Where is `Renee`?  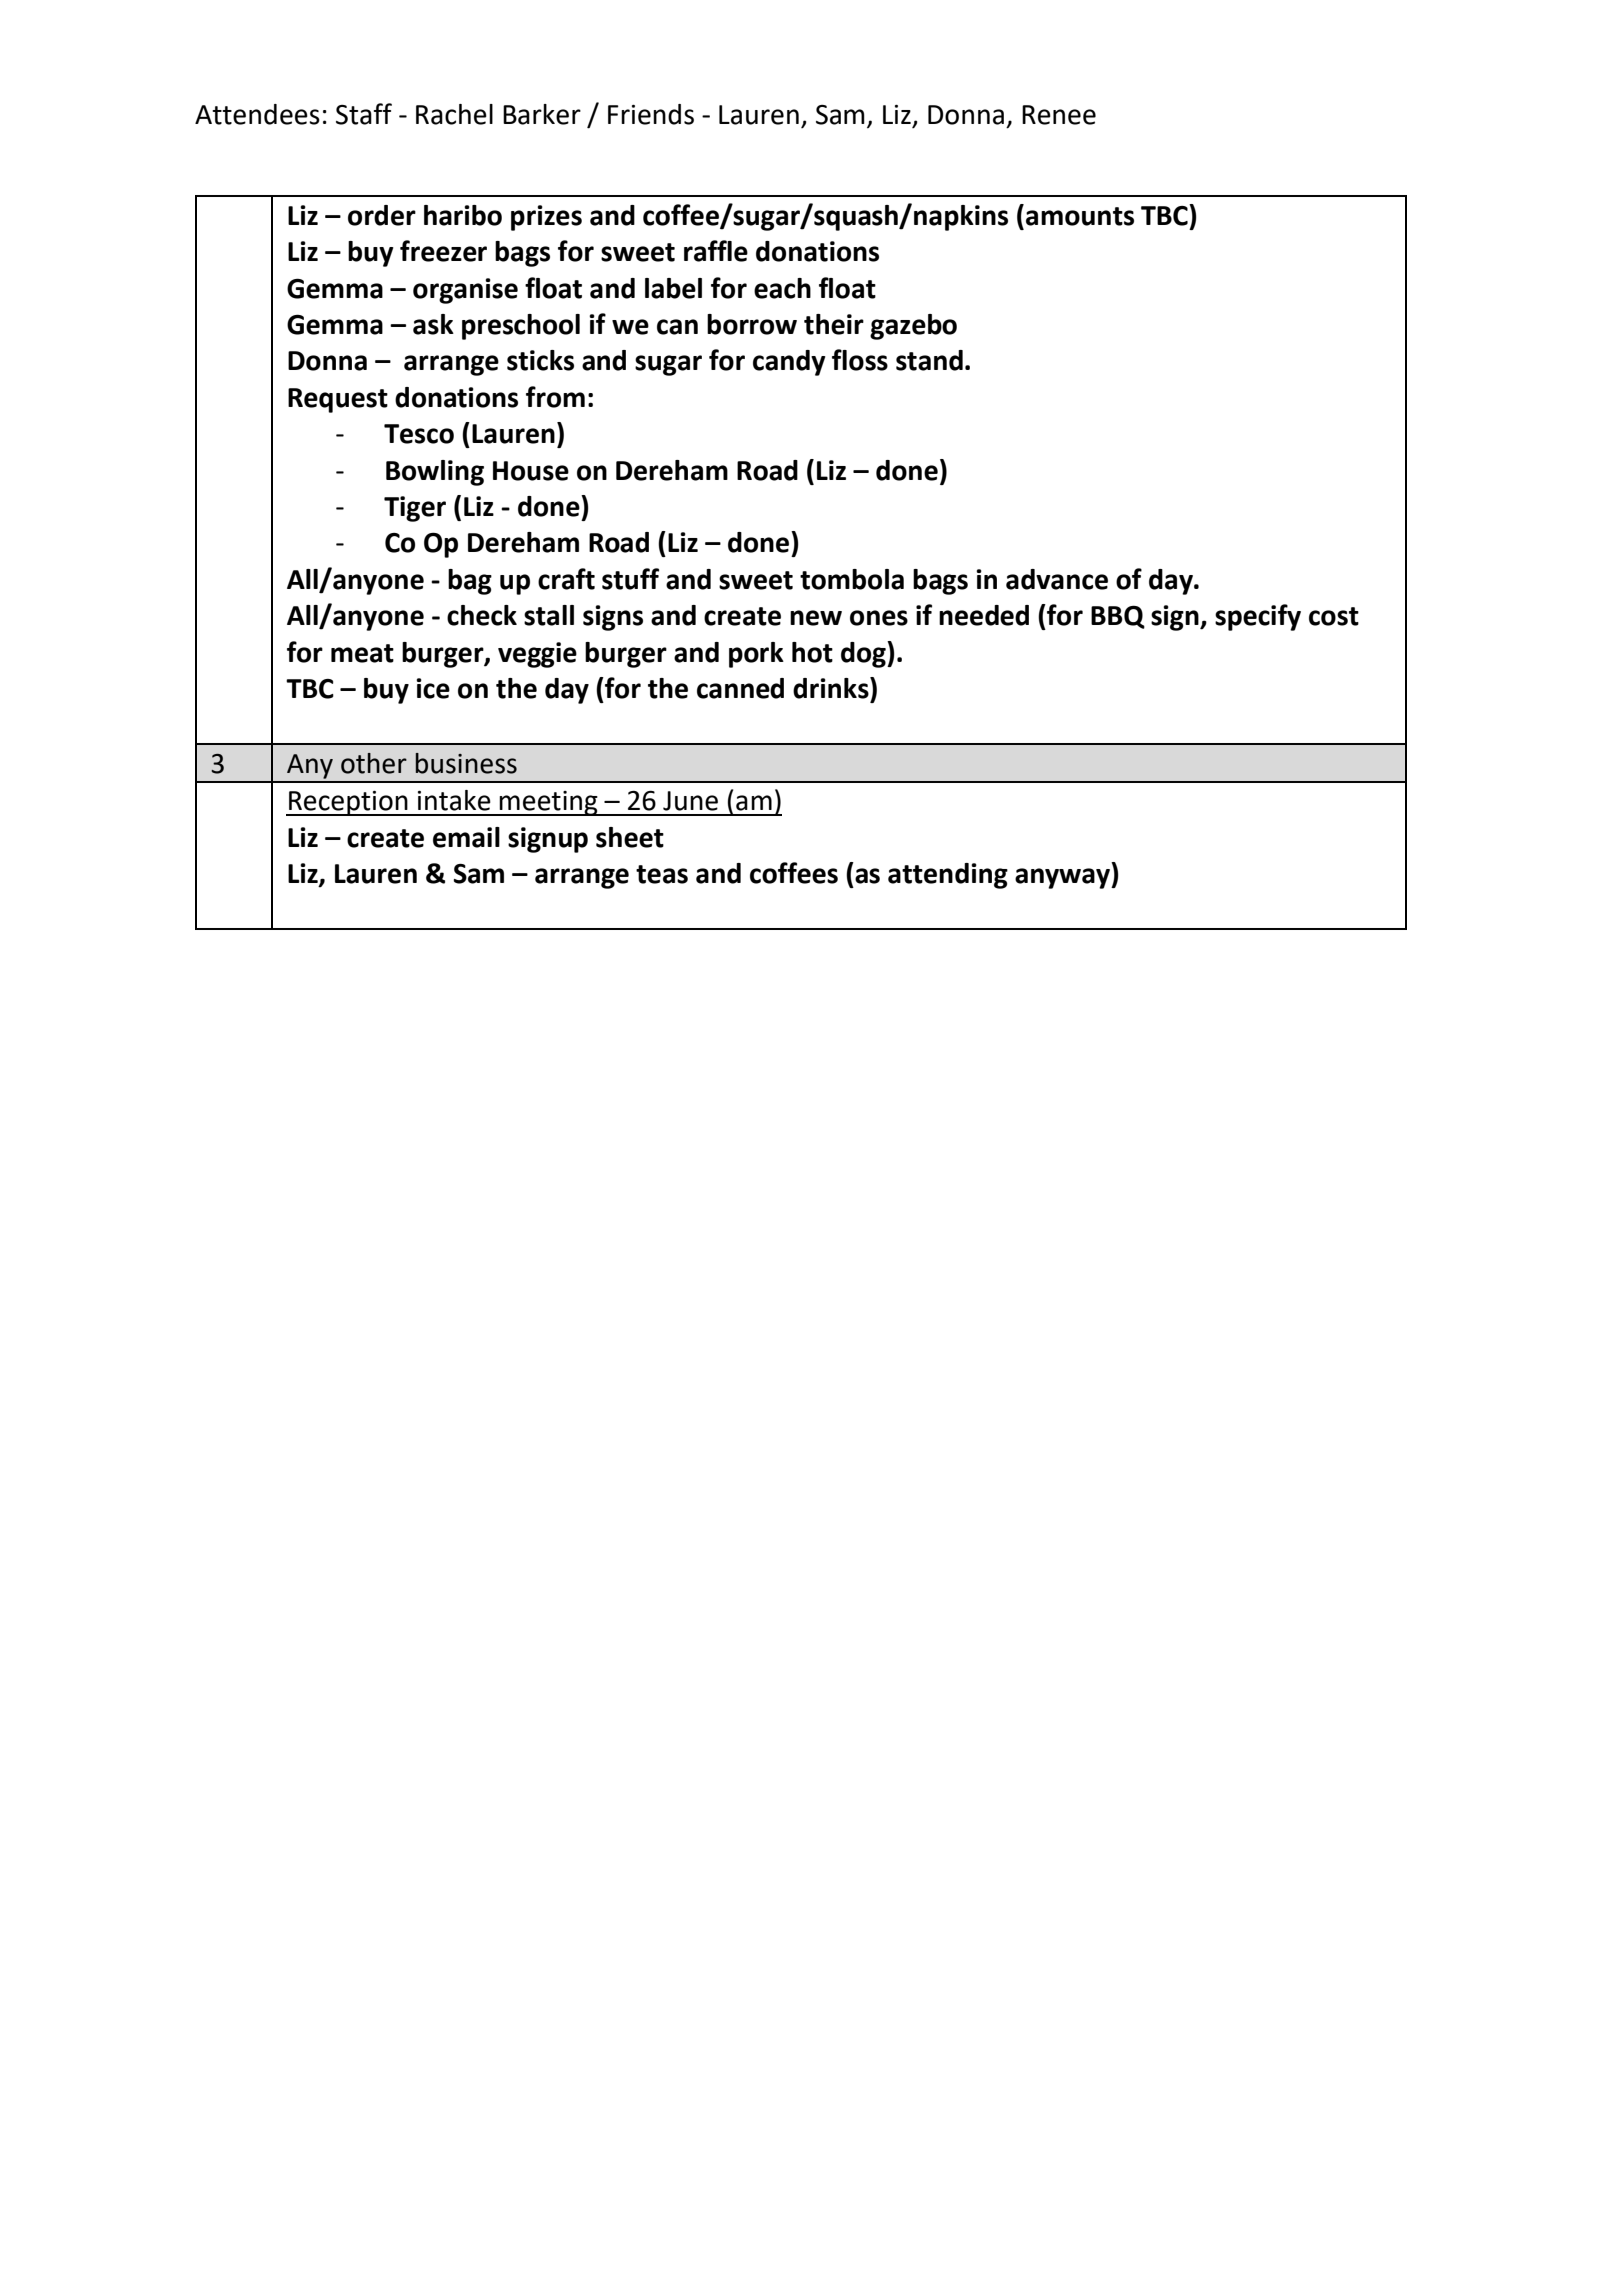 Renee is located at coordinates (1059, 115).
